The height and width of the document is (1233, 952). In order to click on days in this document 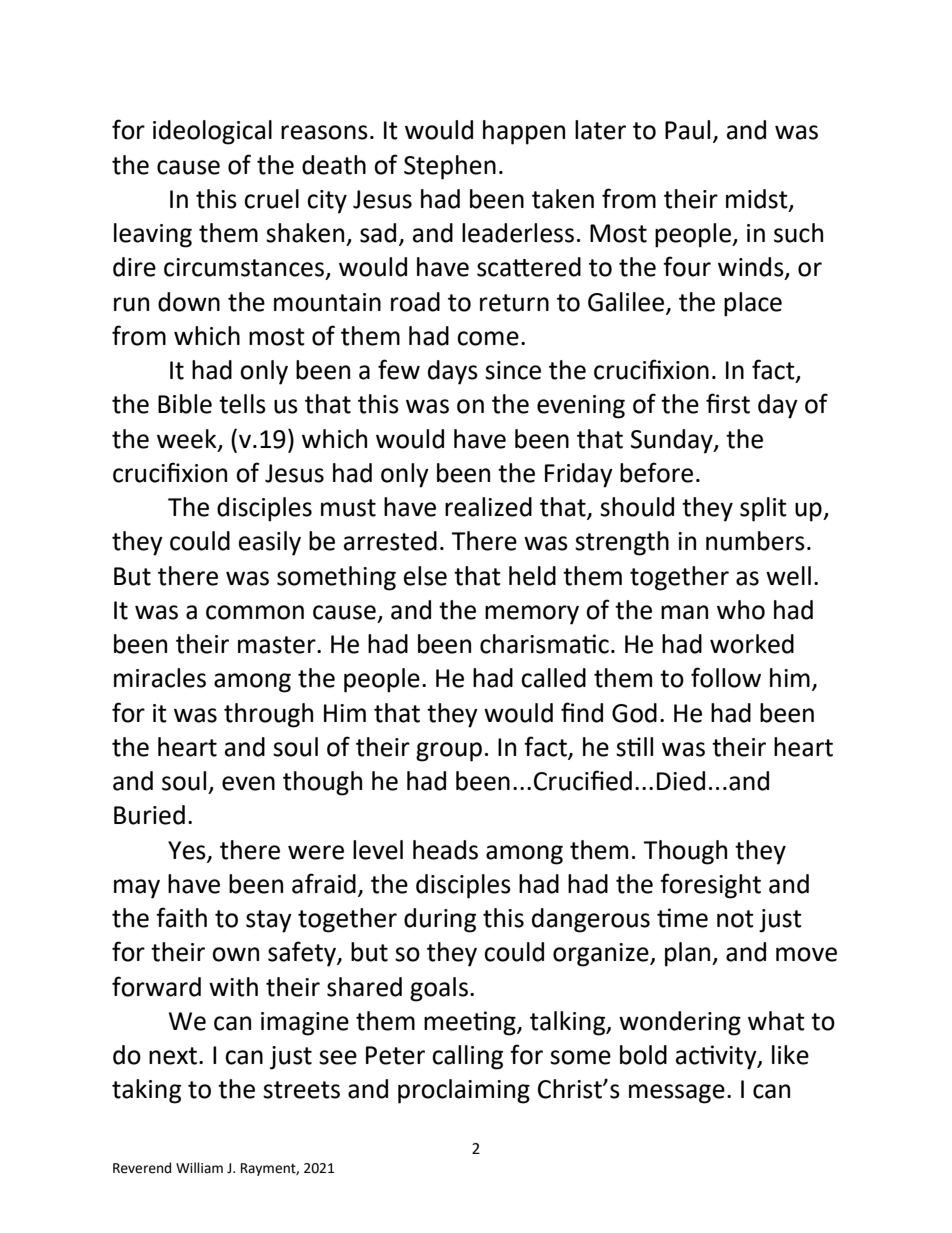, I will do `click(453, 372)`.
